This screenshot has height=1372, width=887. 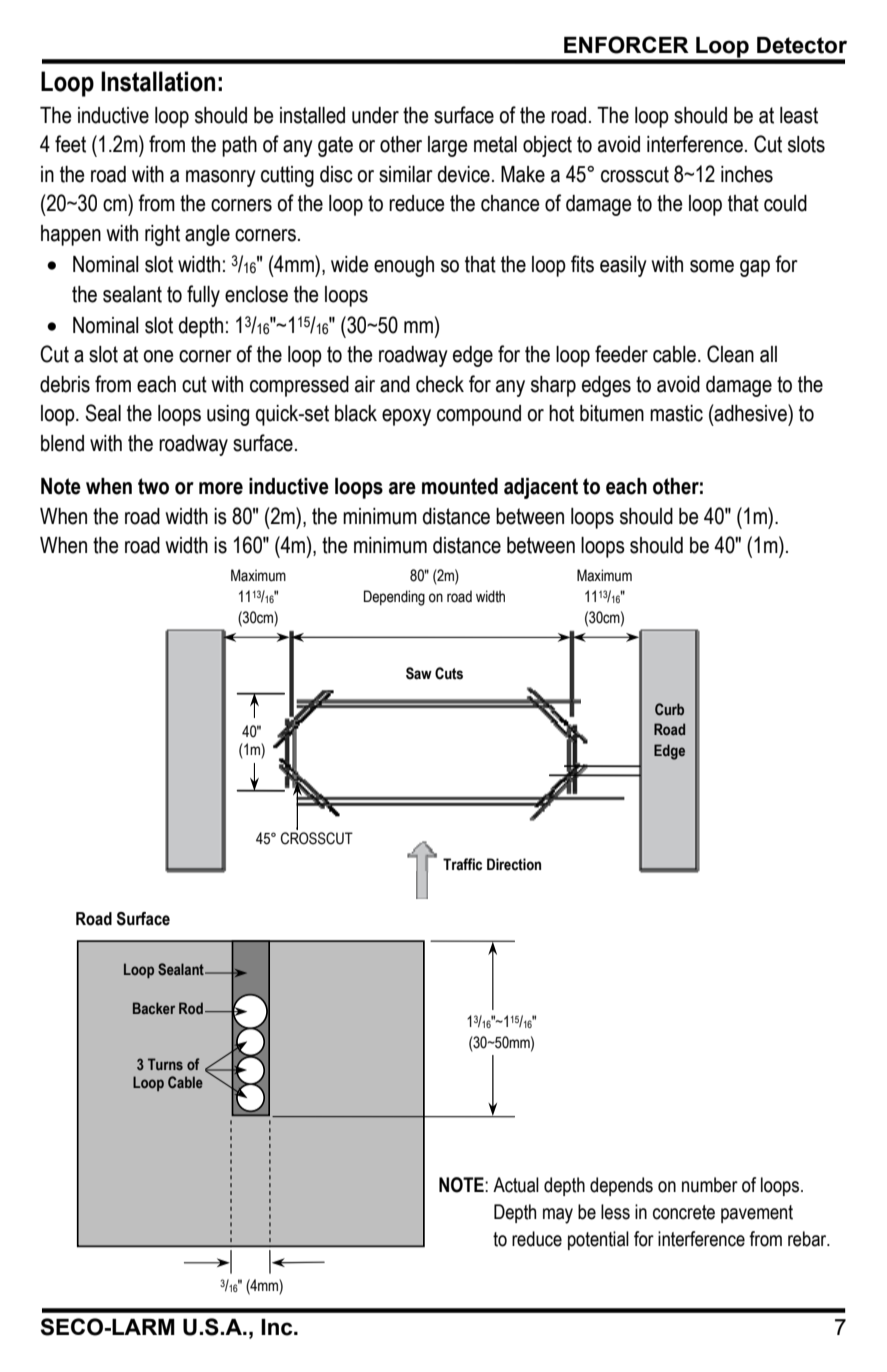 I want to click on Backer, so click(x=154, y=1008).
